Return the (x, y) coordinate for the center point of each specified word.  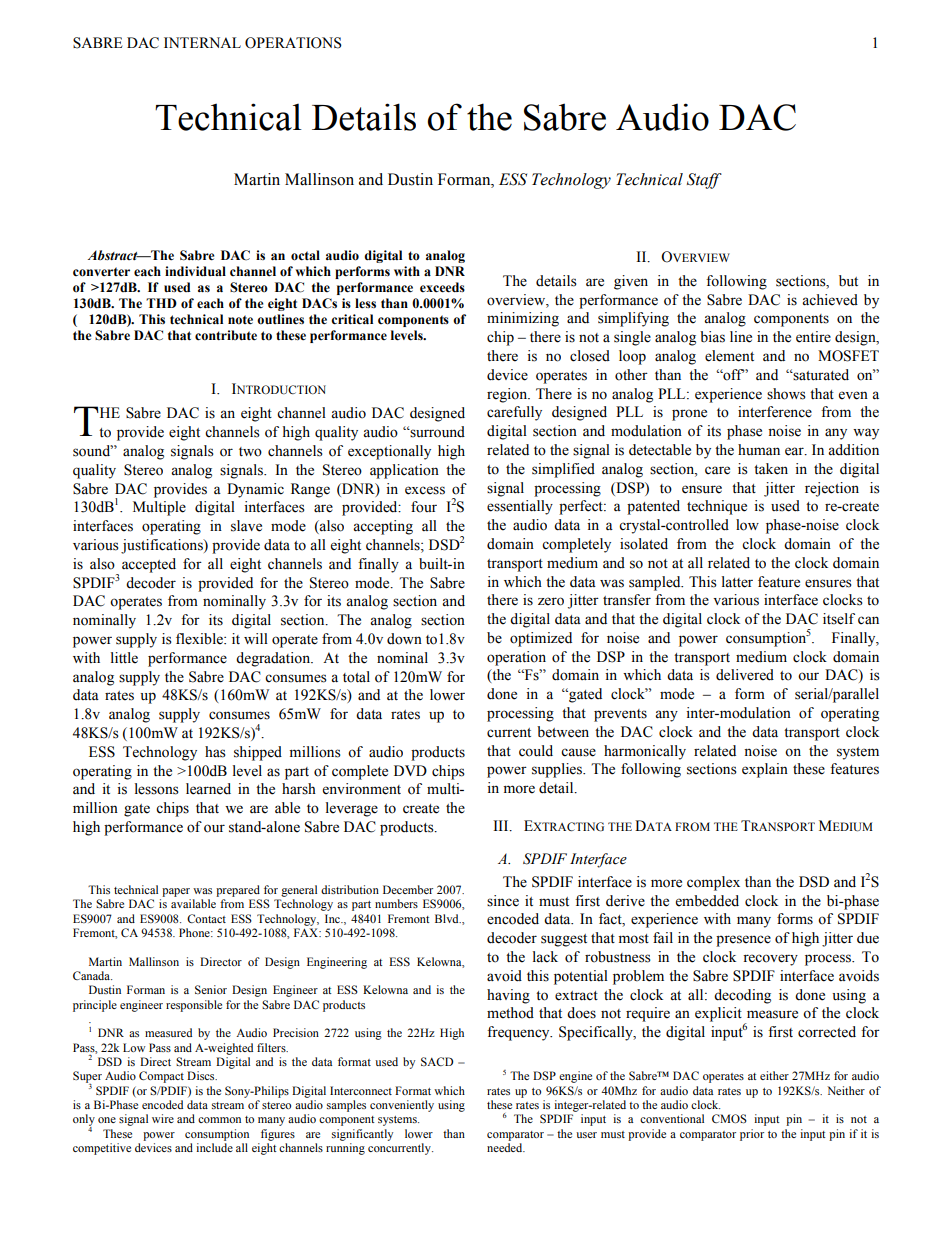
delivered (745, 675)
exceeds (442, 287)
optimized (541, 639)
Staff (704, 181)
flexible (200, 639)
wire (163, 1118)
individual (195, 271)
